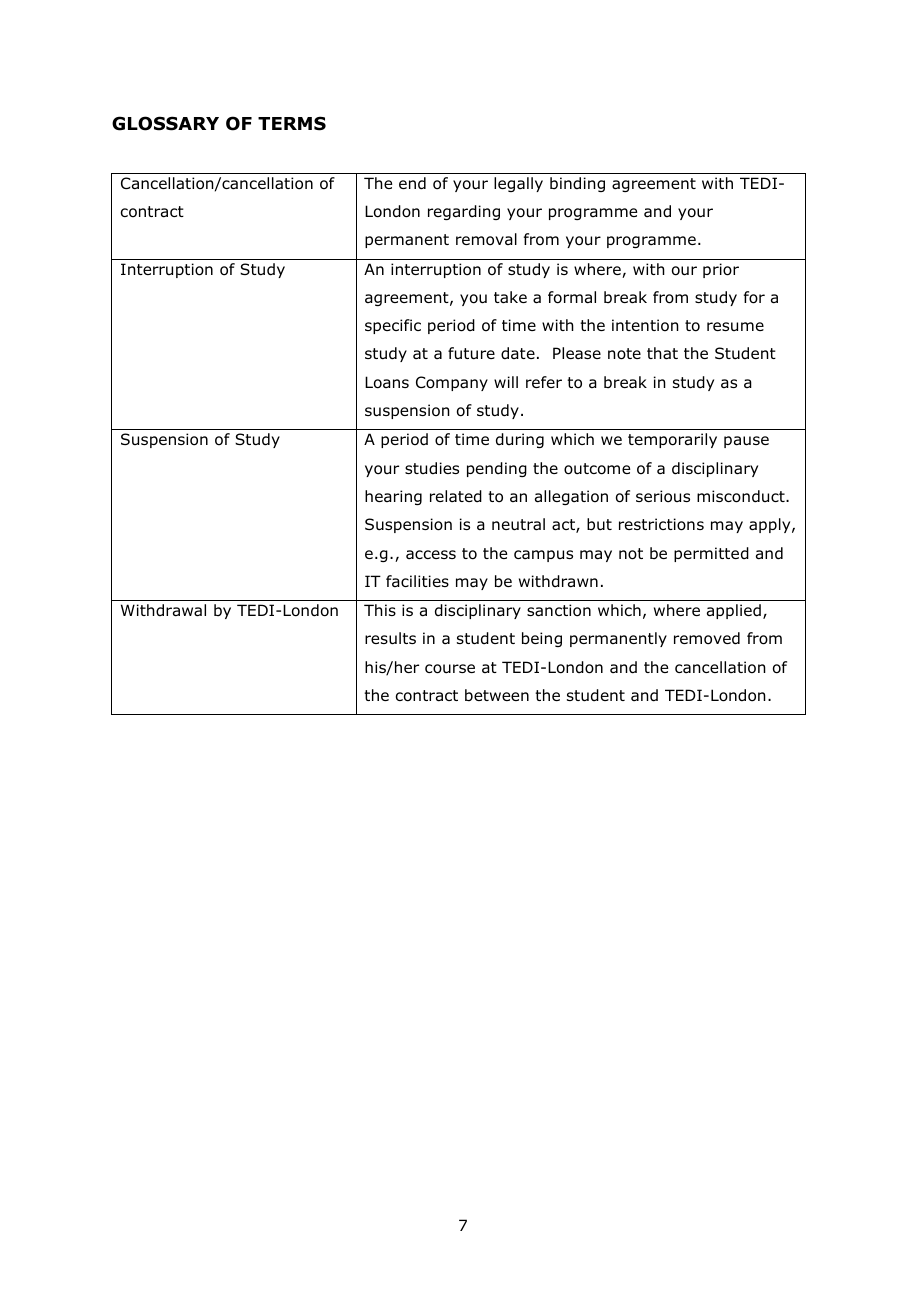 Image resolution: width=924 pixels, height=1310 pixels. I want to click on course, so click(450, 669).
